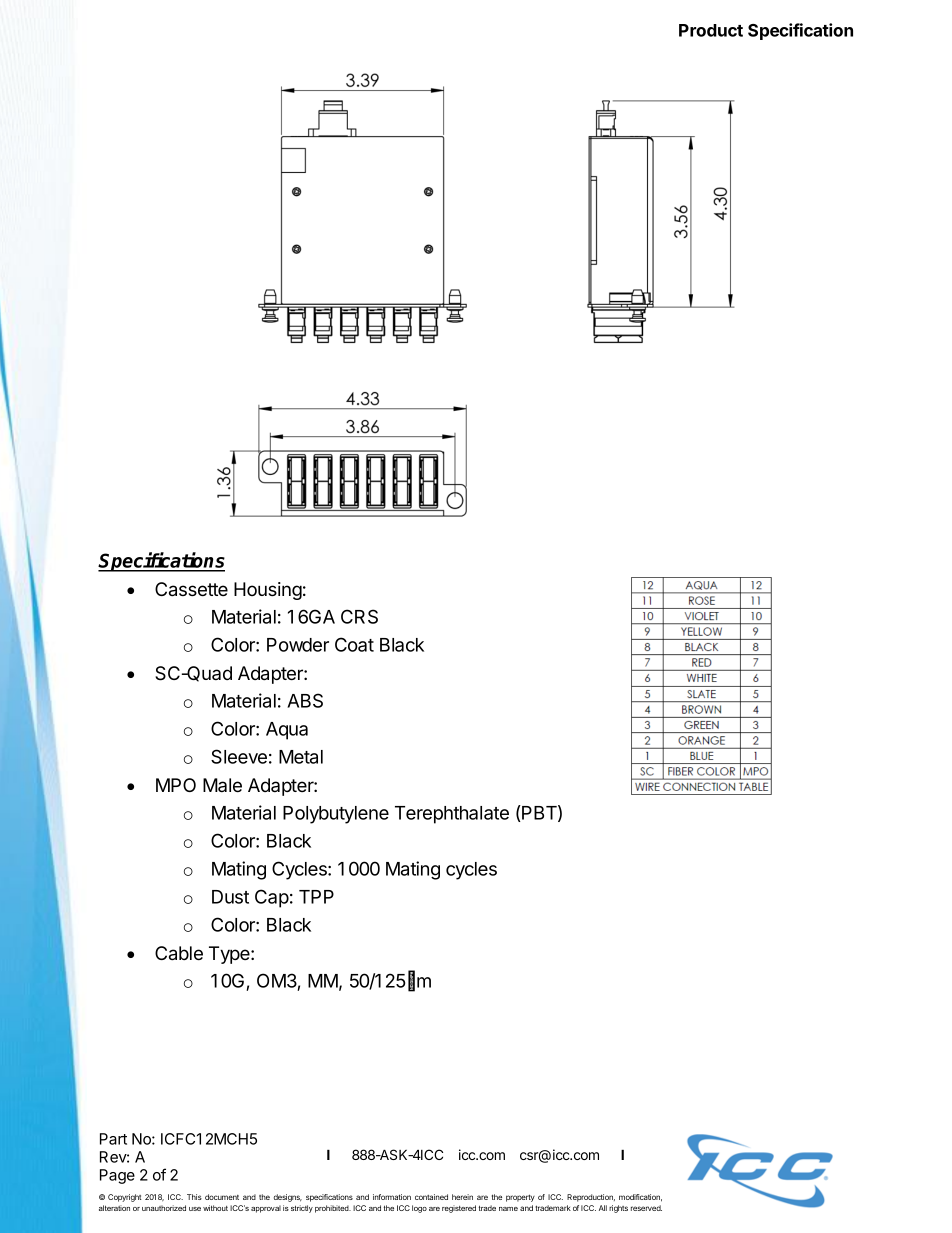 The height and width of the page is (1233, 952). What do you see at coordinates (452, 815) in the page?
I see `Terephthalate` at bounding box center [452, 815].
